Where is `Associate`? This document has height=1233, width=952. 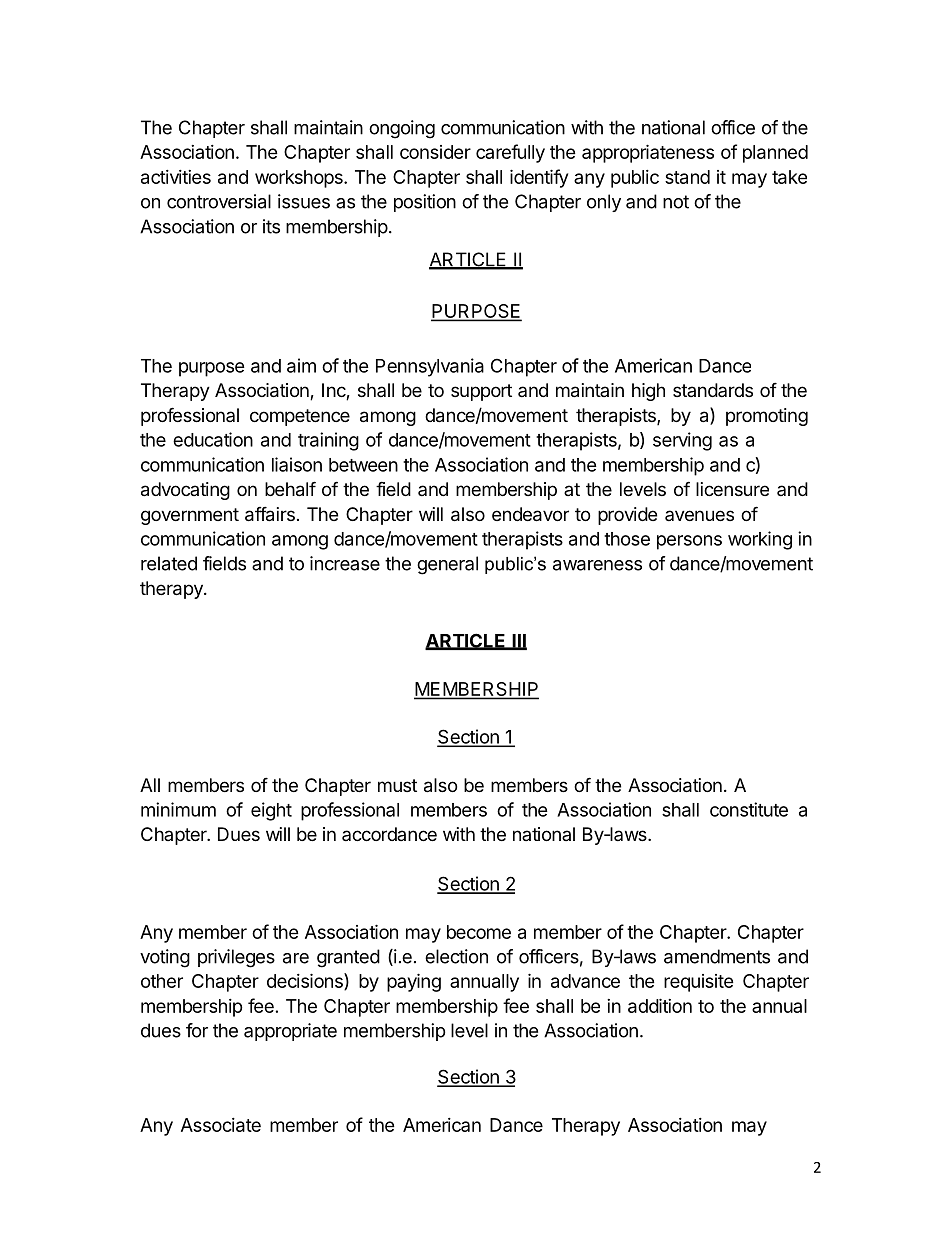 Associate is located at coordinates (221, 1125).
